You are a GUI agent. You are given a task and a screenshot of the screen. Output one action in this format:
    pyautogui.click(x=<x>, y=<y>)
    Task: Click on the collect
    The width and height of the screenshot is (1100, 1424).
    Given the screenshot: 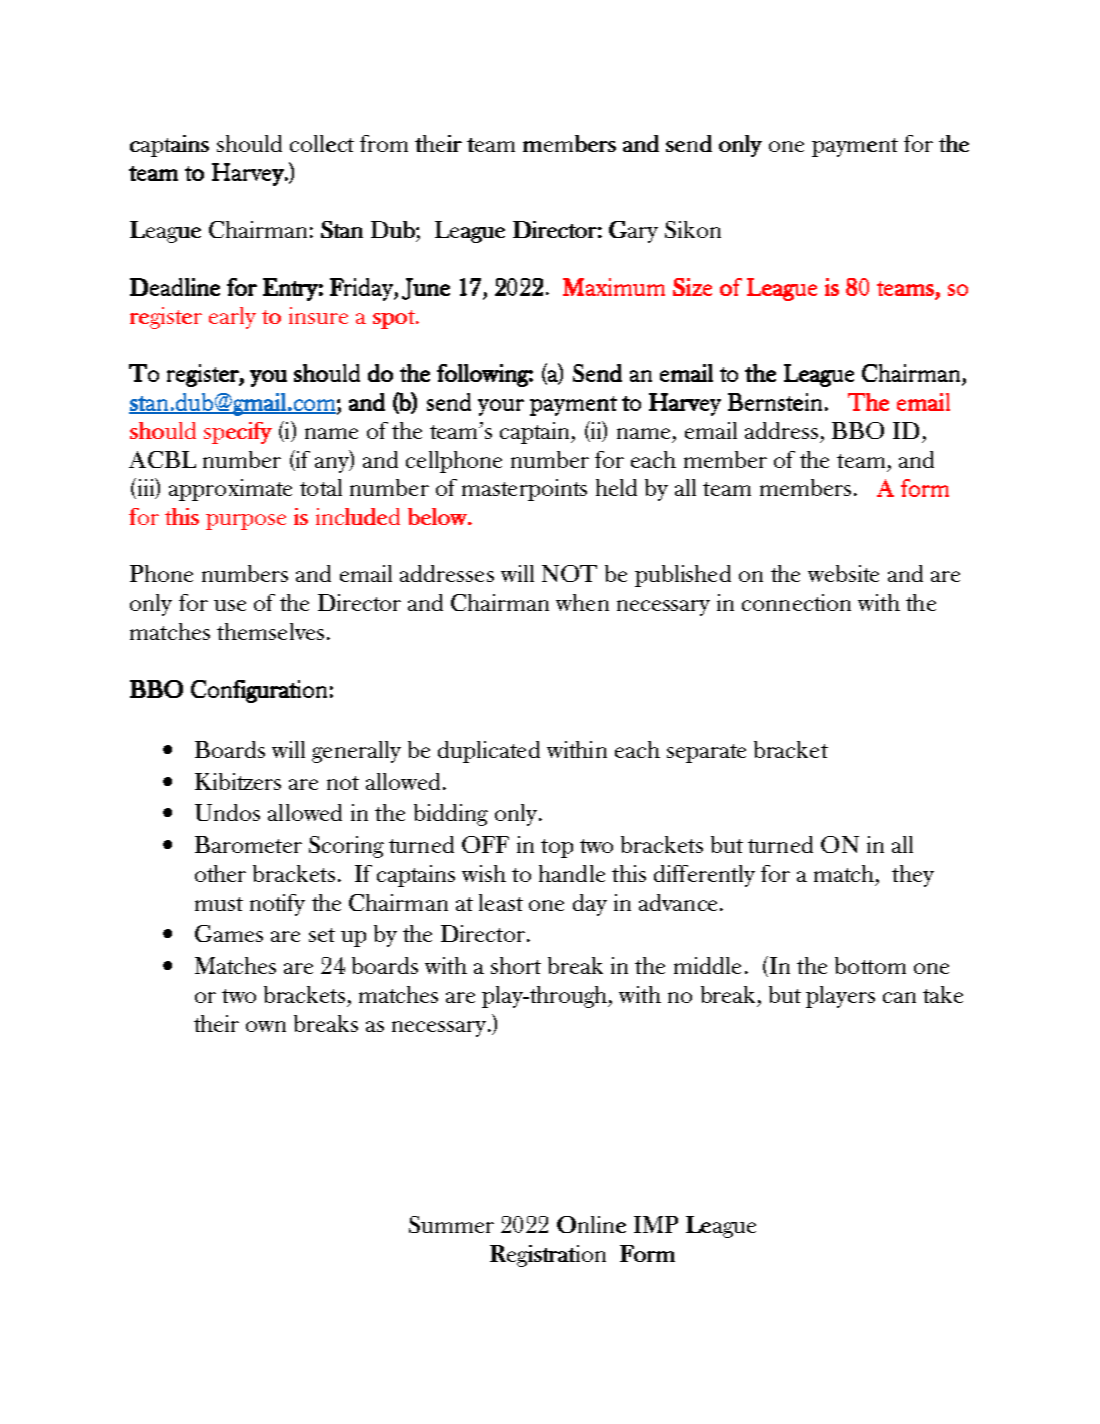 What is the action you would take?
    pyautogui.click(x=322, y=143)
